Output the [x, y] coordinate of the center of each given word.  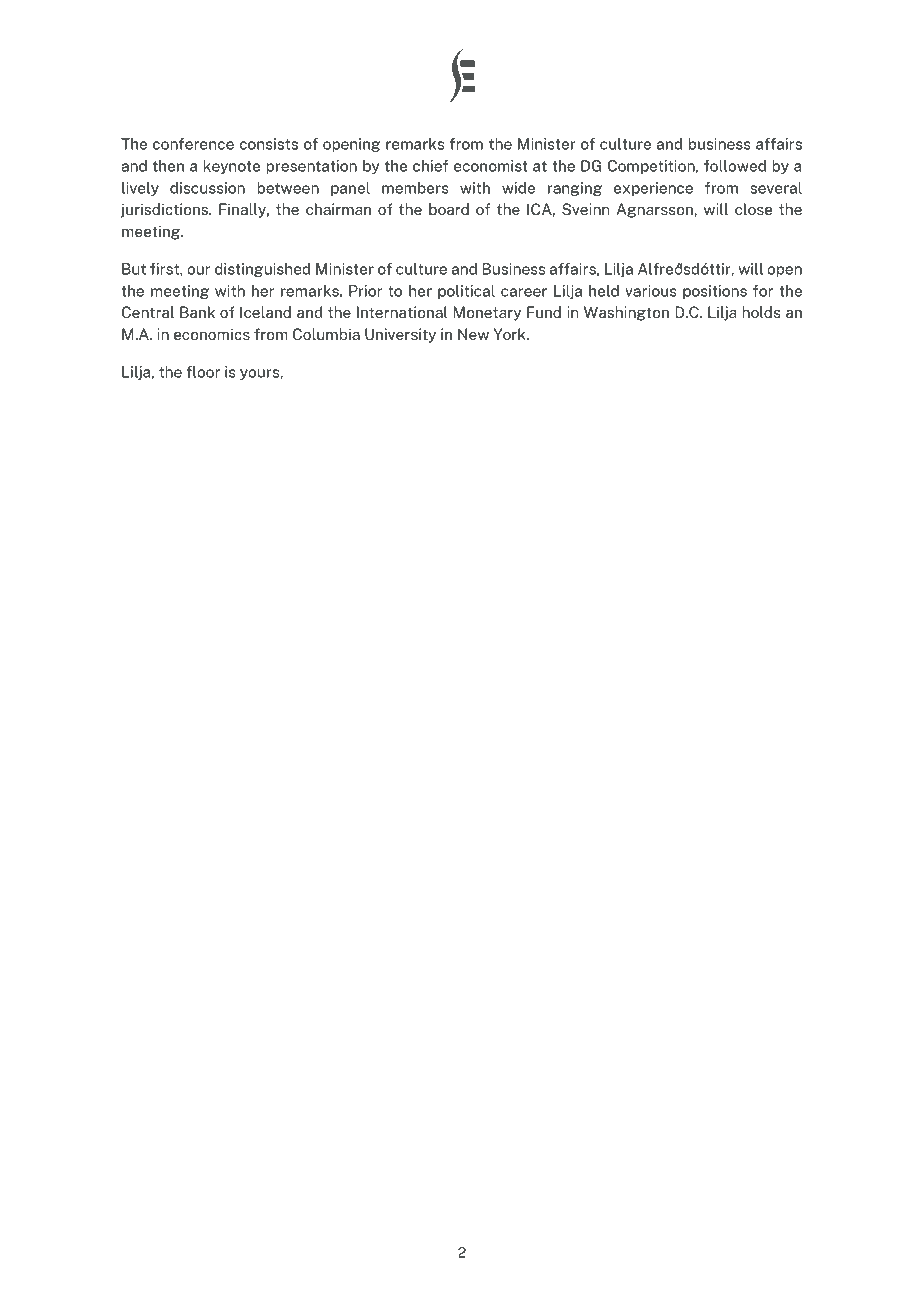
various [651, 291]
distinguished [262, 270]
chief [430, 166]
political [466, 292]
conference [193, 144]
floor [203, 372]
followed [735, 166]
